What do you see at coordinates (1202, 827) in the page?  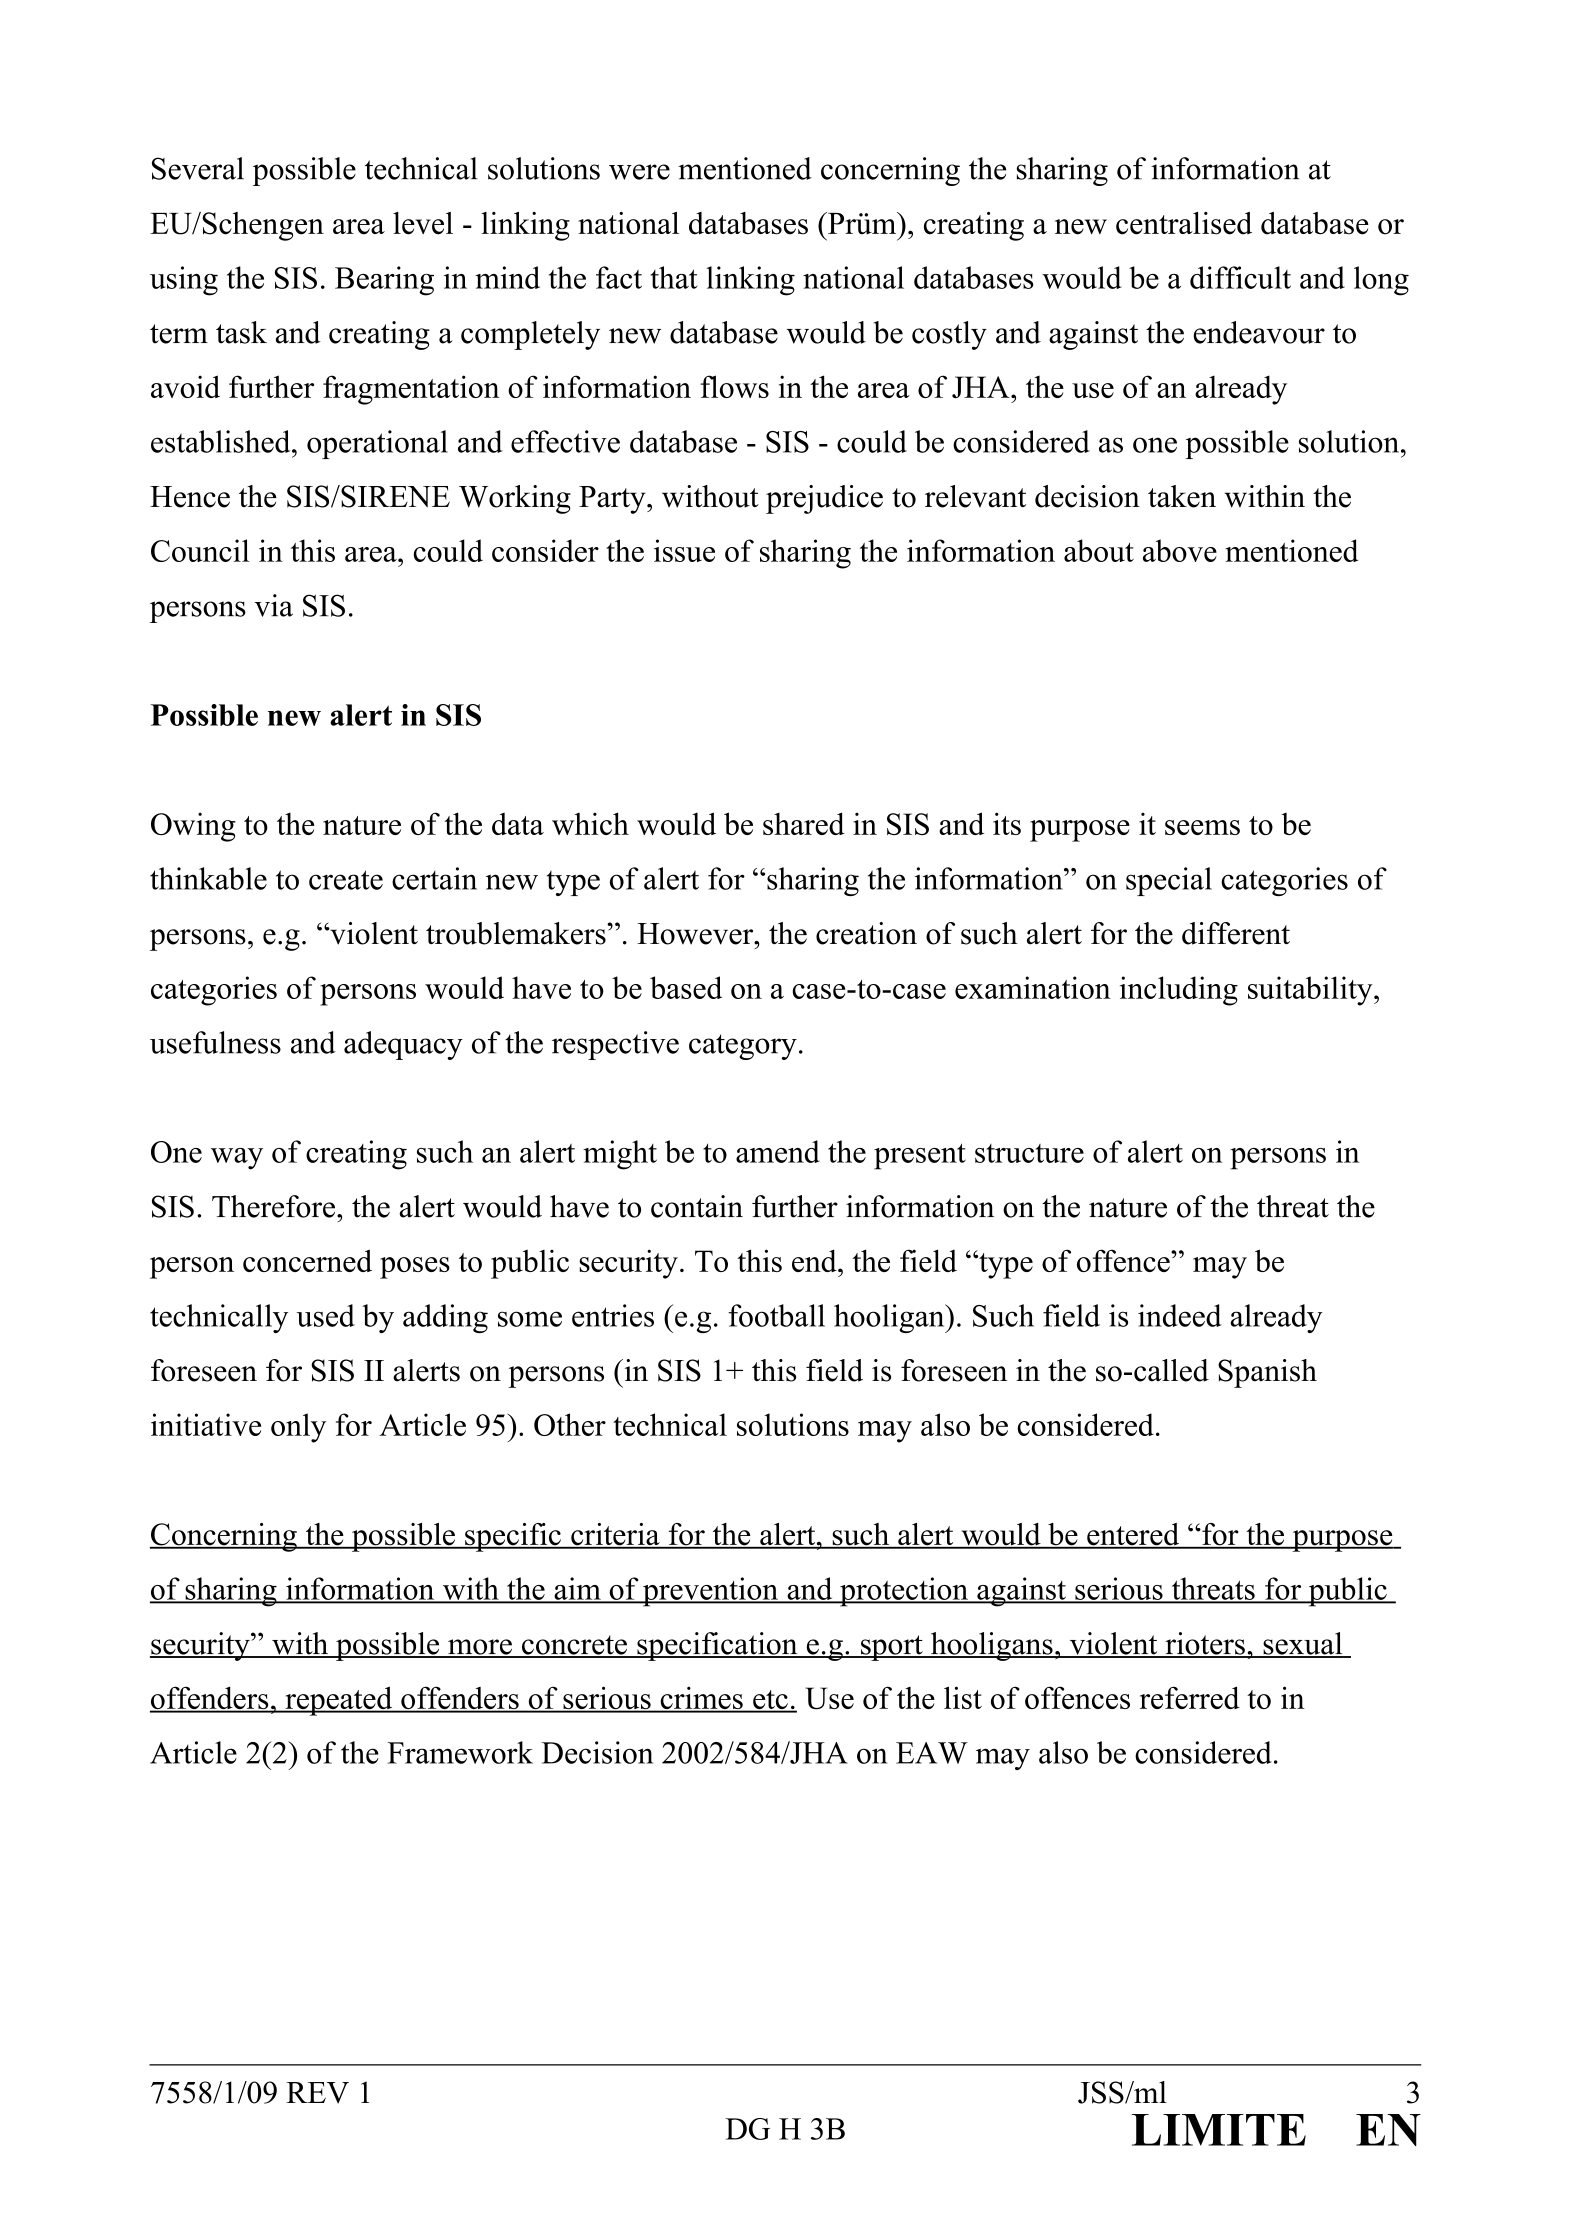 I see `seems` at bounding box center [1202, 827].
